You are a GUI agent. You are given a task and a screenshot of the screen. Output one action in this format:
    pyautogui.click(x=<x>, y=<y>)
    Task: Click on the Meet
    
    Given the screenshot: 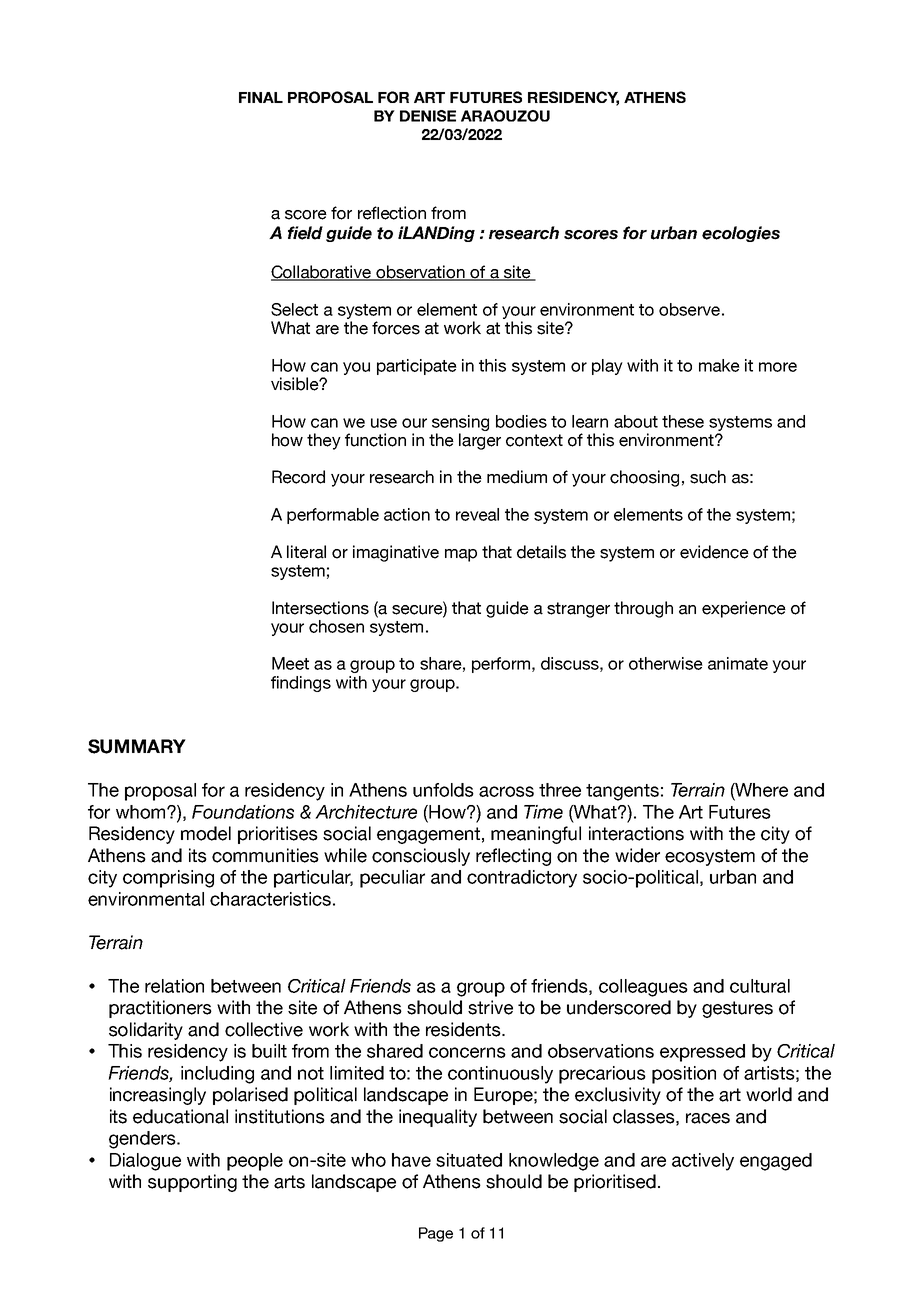 What is the action you would take?
    pyautogui.click(x=290, y=663)
